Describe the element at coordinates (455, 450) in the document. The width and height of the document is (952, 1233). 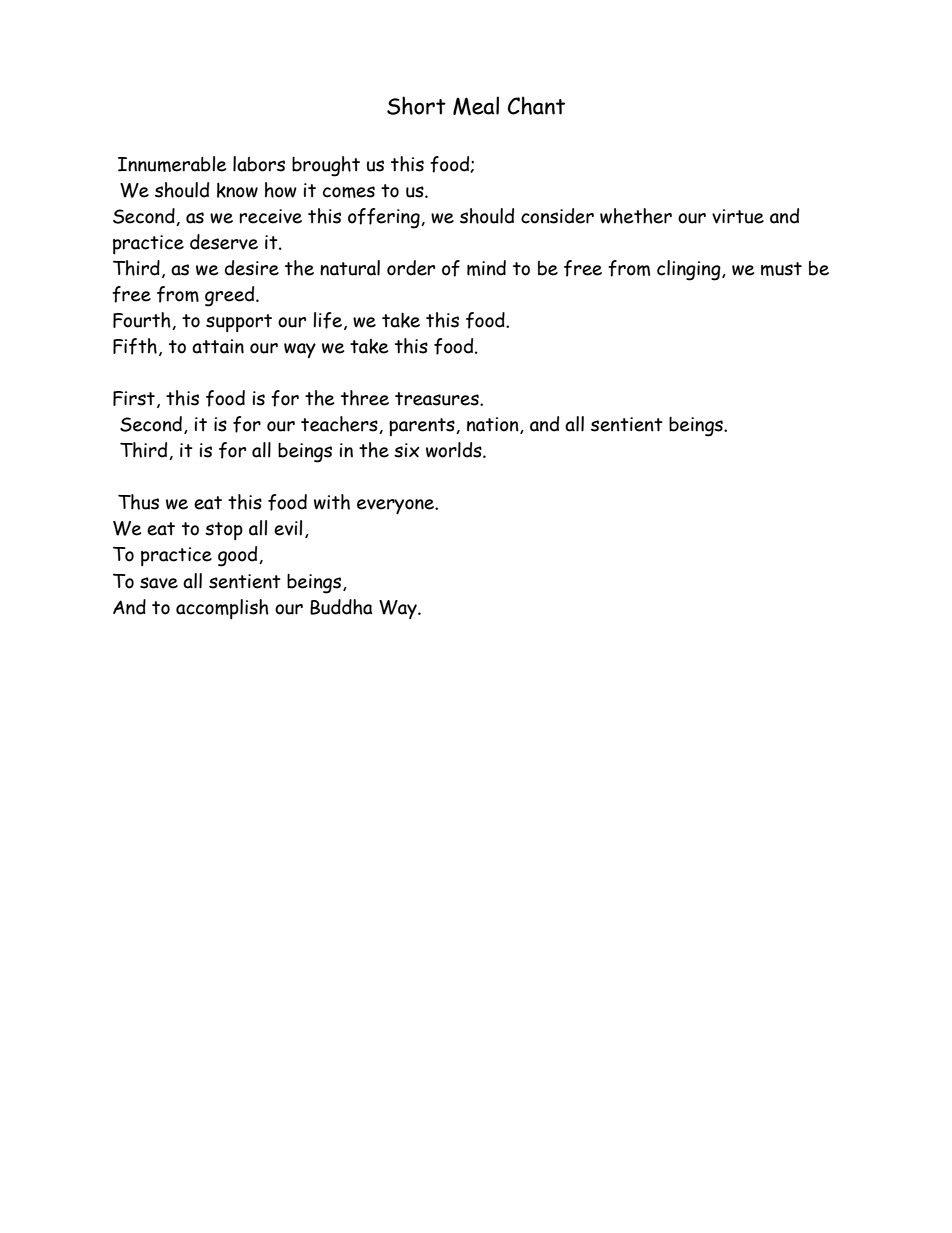
I see `worlds` at that location.
